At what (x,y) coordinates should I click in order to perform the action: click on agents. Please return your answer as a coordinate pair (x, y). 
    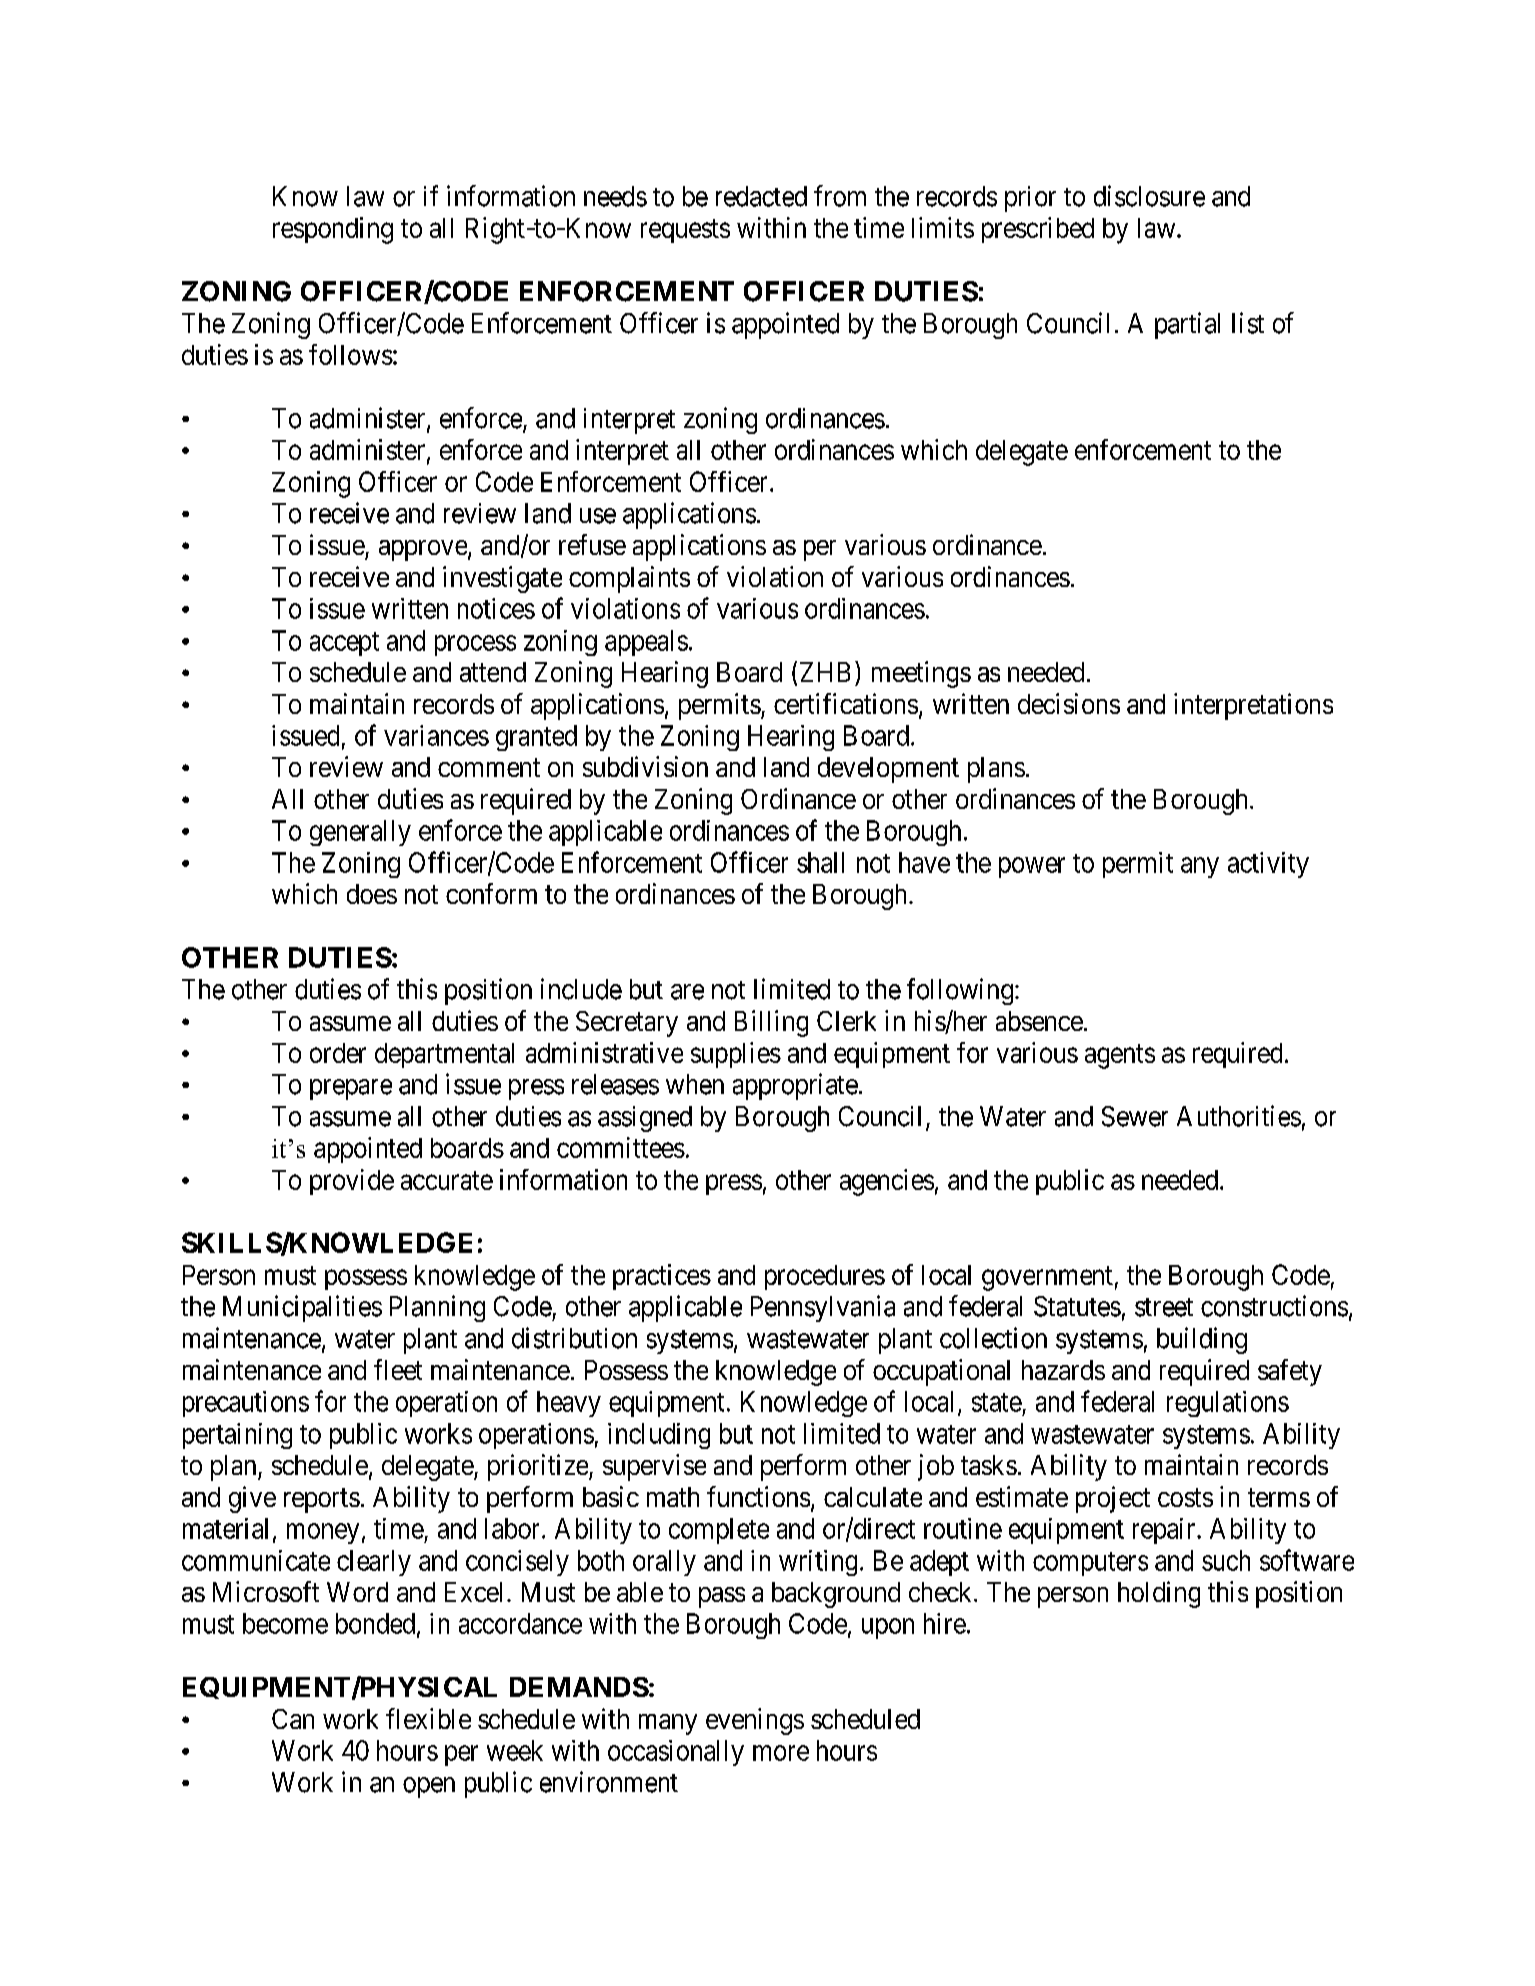
    Looking at the image, I should click on (1120, 1056).
